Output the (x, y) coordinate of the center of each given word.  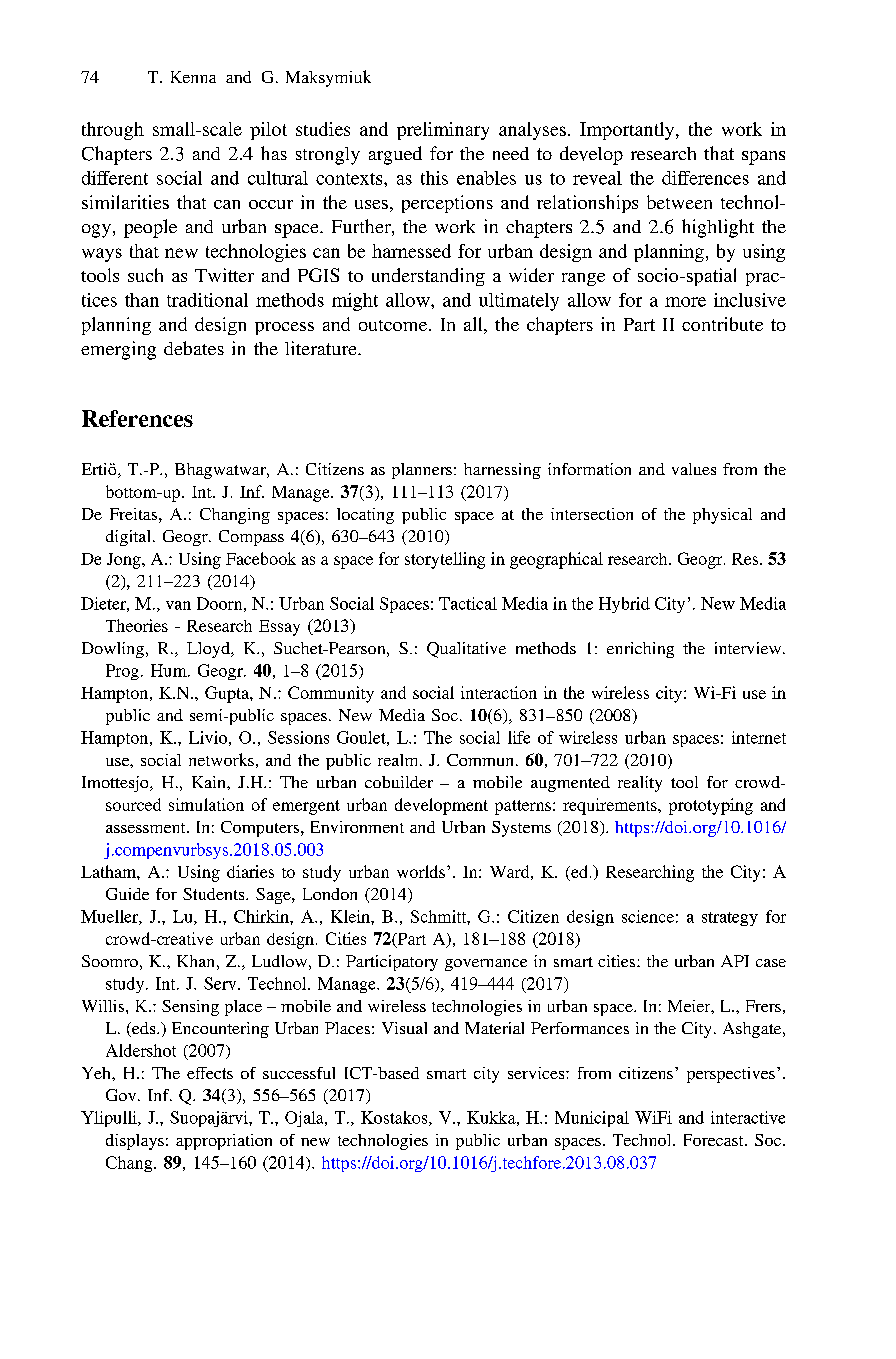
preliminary (443, 131)
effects (210, 1073)
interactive (748, 1117)
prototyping (711, 806)
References (137, 418)
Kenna (193, 77)
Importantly (628, 131)
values (694, 469)
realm (399, 760)
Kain (210, 782)
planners (422, 471)
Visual (404, 1028)
